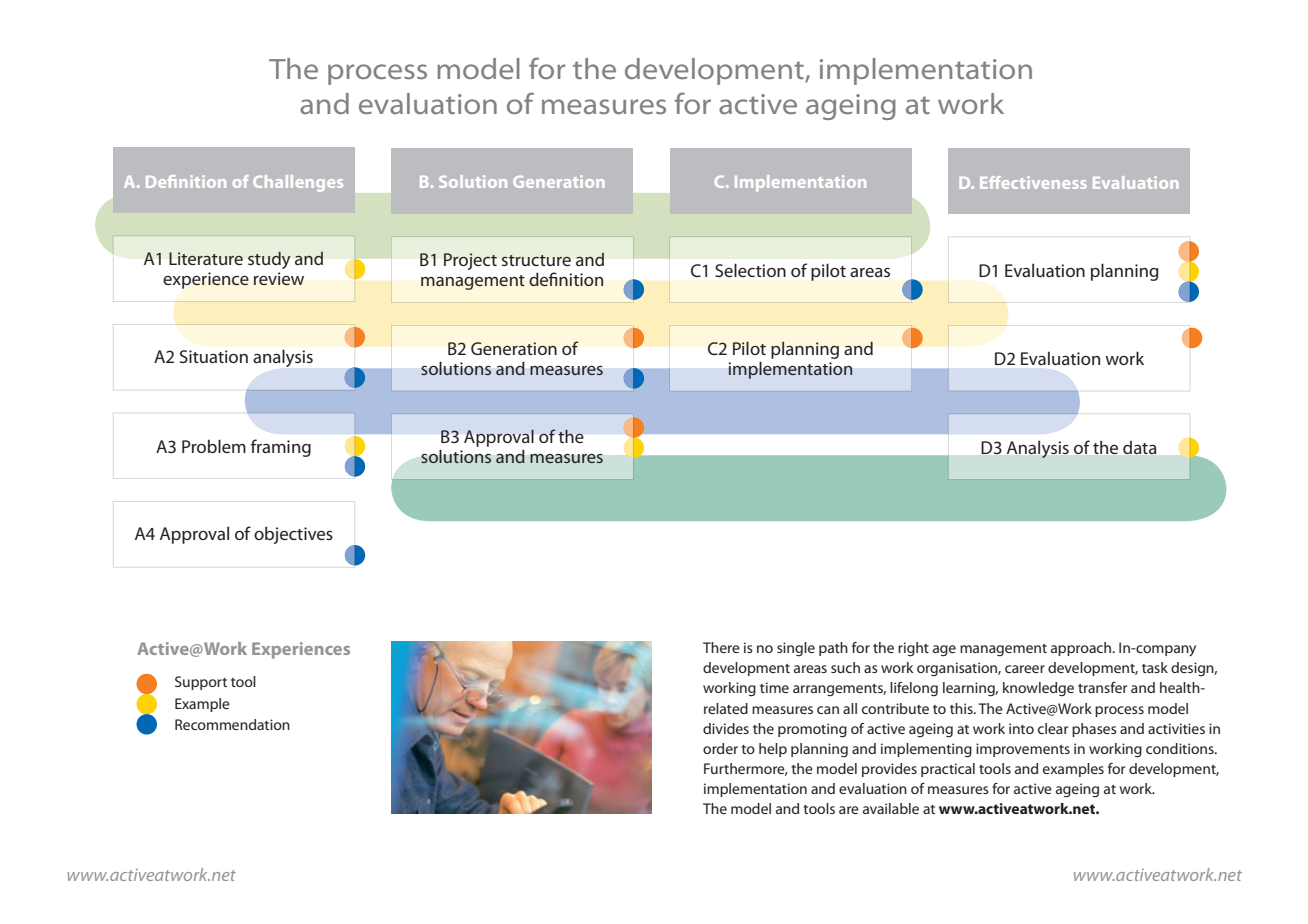 Image resolution: width=1308 pixels, height=924 pixels. I want to click on objectives, so click(293, 535).
